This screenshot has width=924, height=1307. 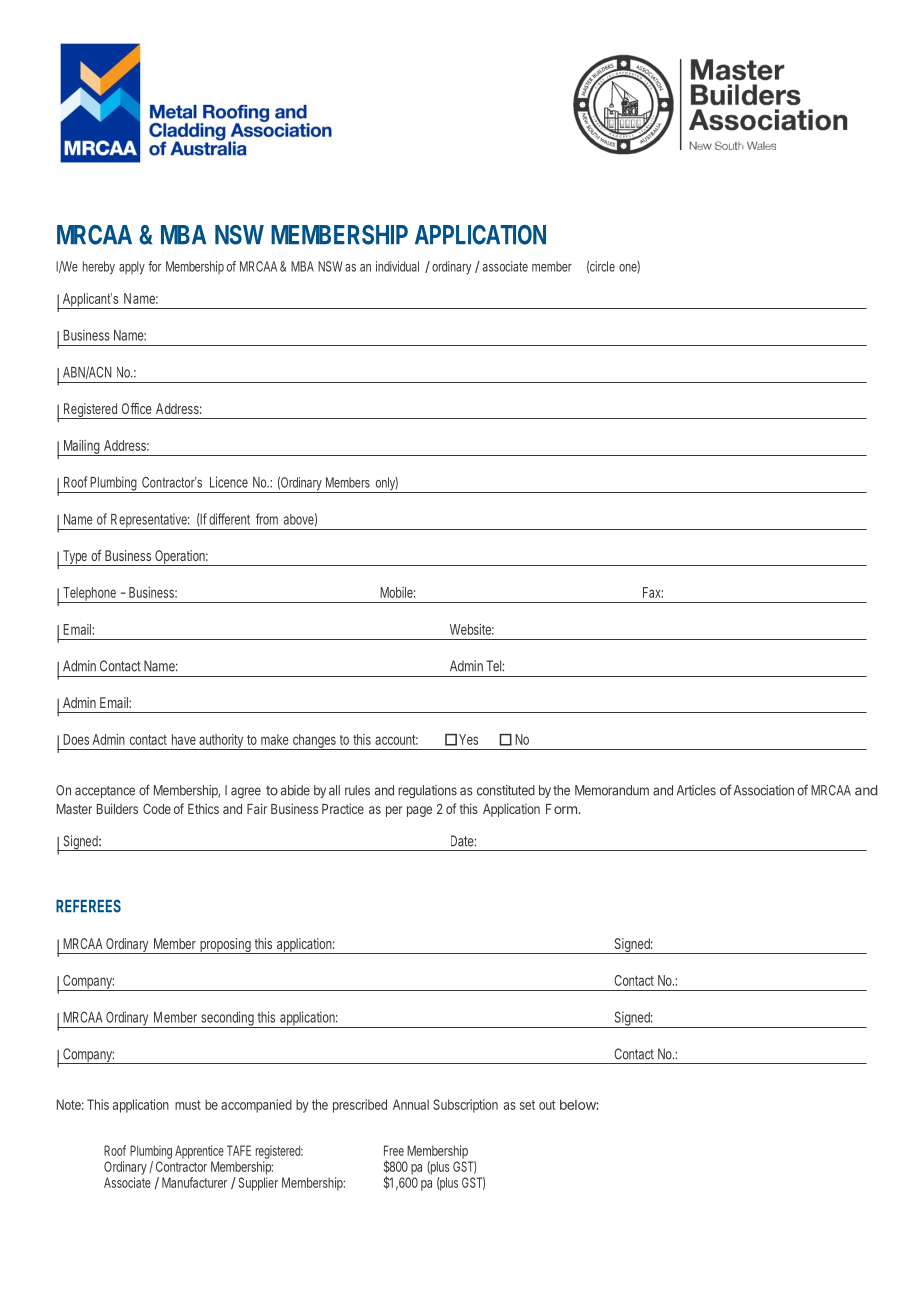 I want to click on Articles, so click(x=696, y=790).
